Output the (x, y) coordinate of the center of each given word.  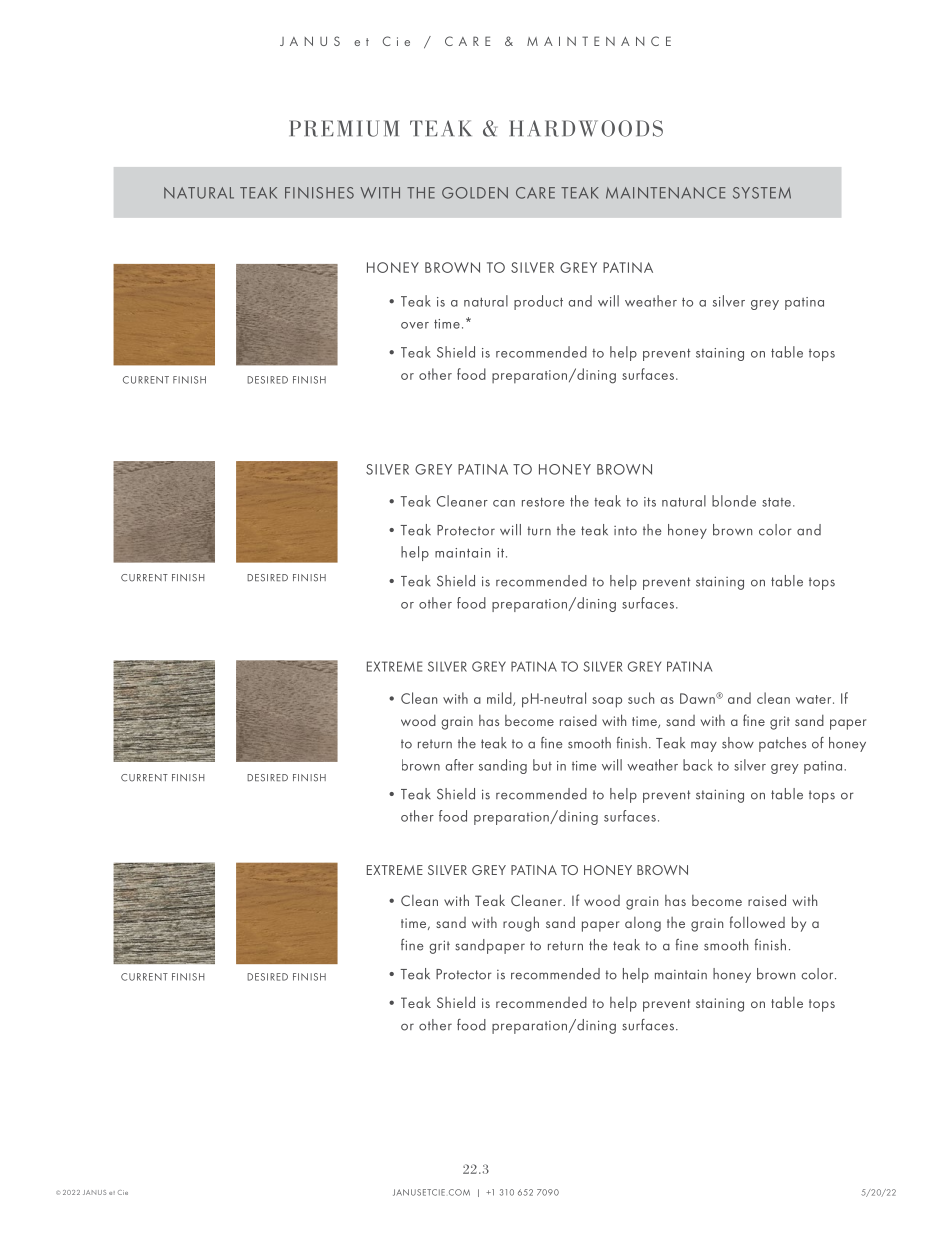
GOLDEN (475, 193)
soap (607, 702)
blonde (734, 501)
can (504, 503)
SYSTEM (762, 193)
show (738, 743)
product (538, 302)
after (459, 765)
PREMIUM (344, 128)
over (415, 325)
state (776, 502)
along (643, 924)
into (625, 531)
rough (521, 924)
